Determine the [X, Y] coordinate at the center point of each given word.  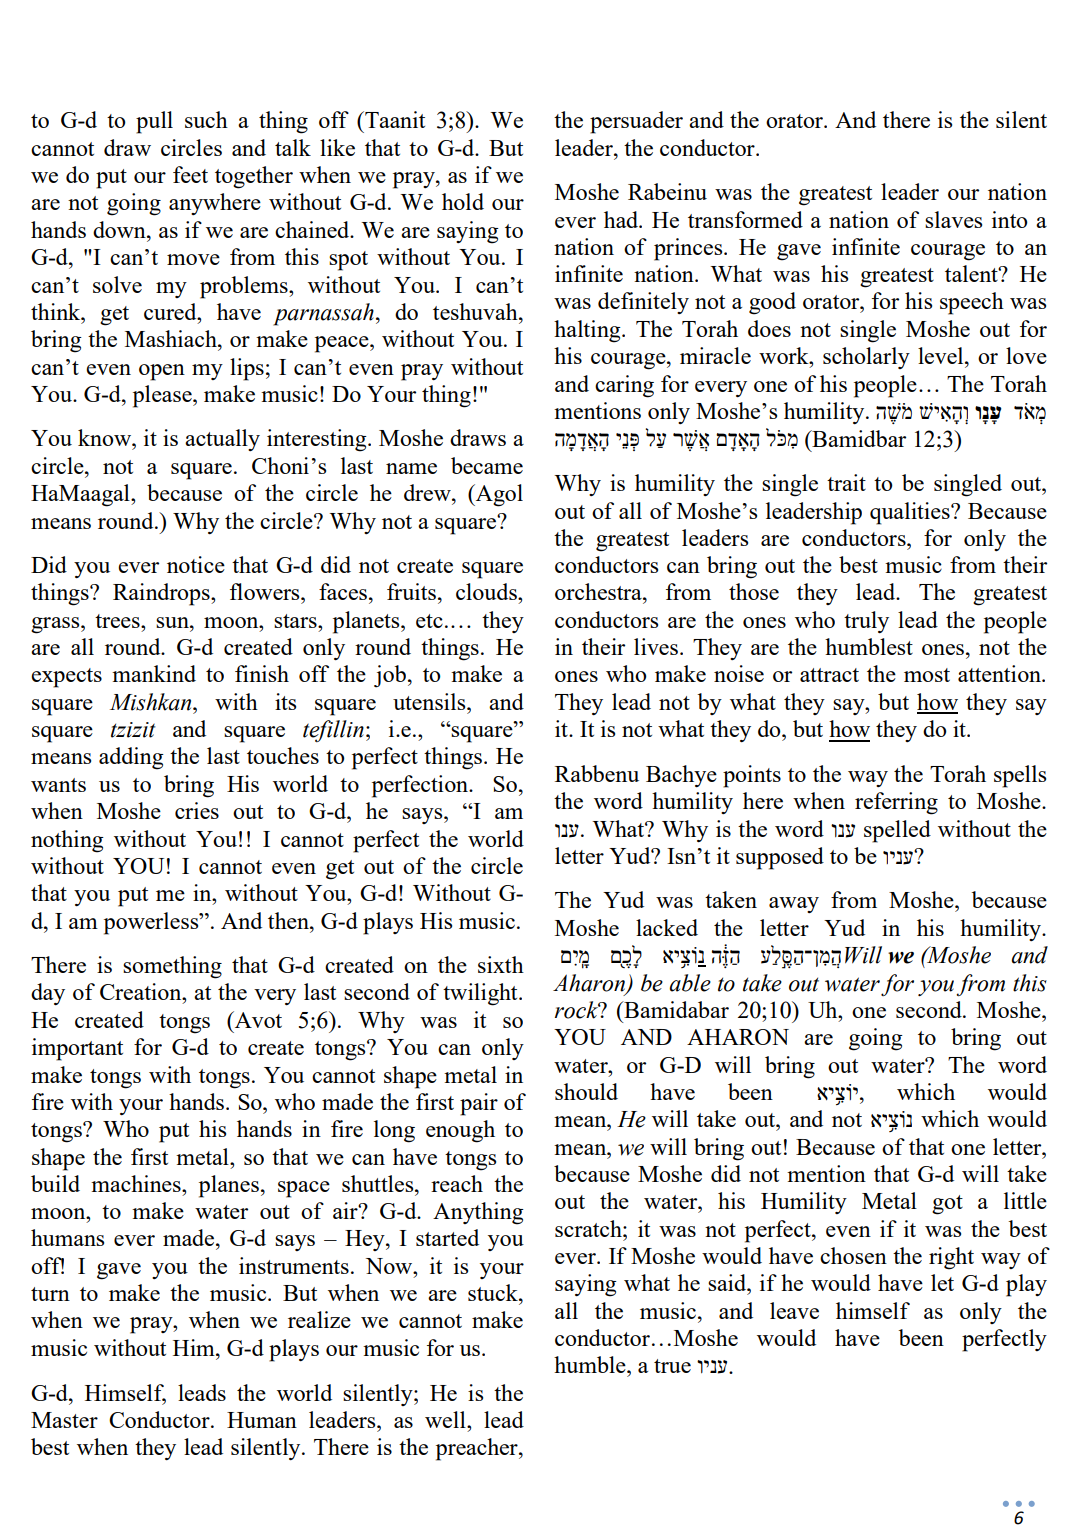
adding [131, 758]
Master [64, 1420]
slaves [953, 219]
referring [896, 803]
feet [190, 174]
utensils [430, 701]
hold [463, 201]
